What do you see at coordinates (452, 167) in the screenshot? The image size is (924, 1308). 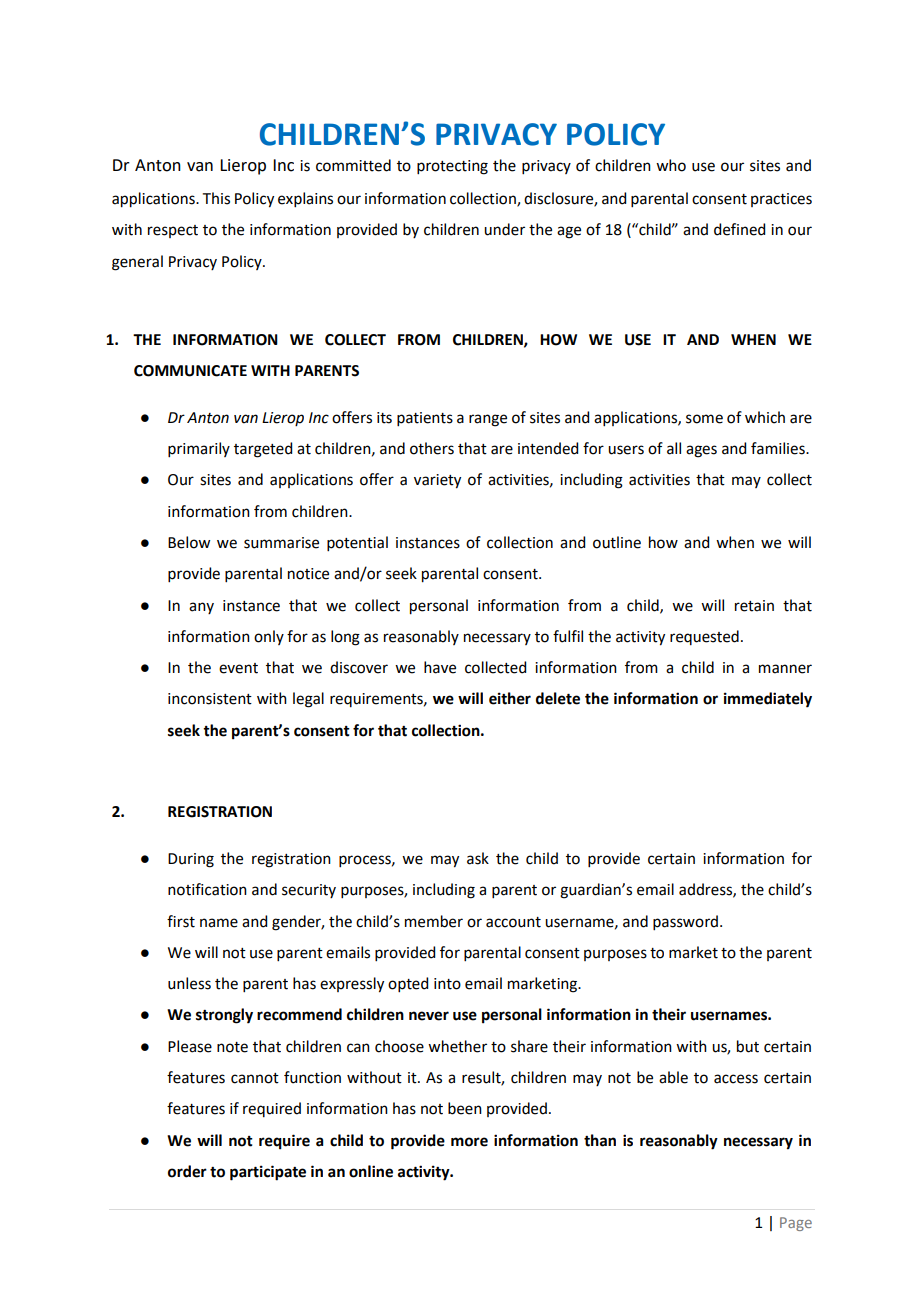 I see `protecting` at bounding box center [452, 167].
